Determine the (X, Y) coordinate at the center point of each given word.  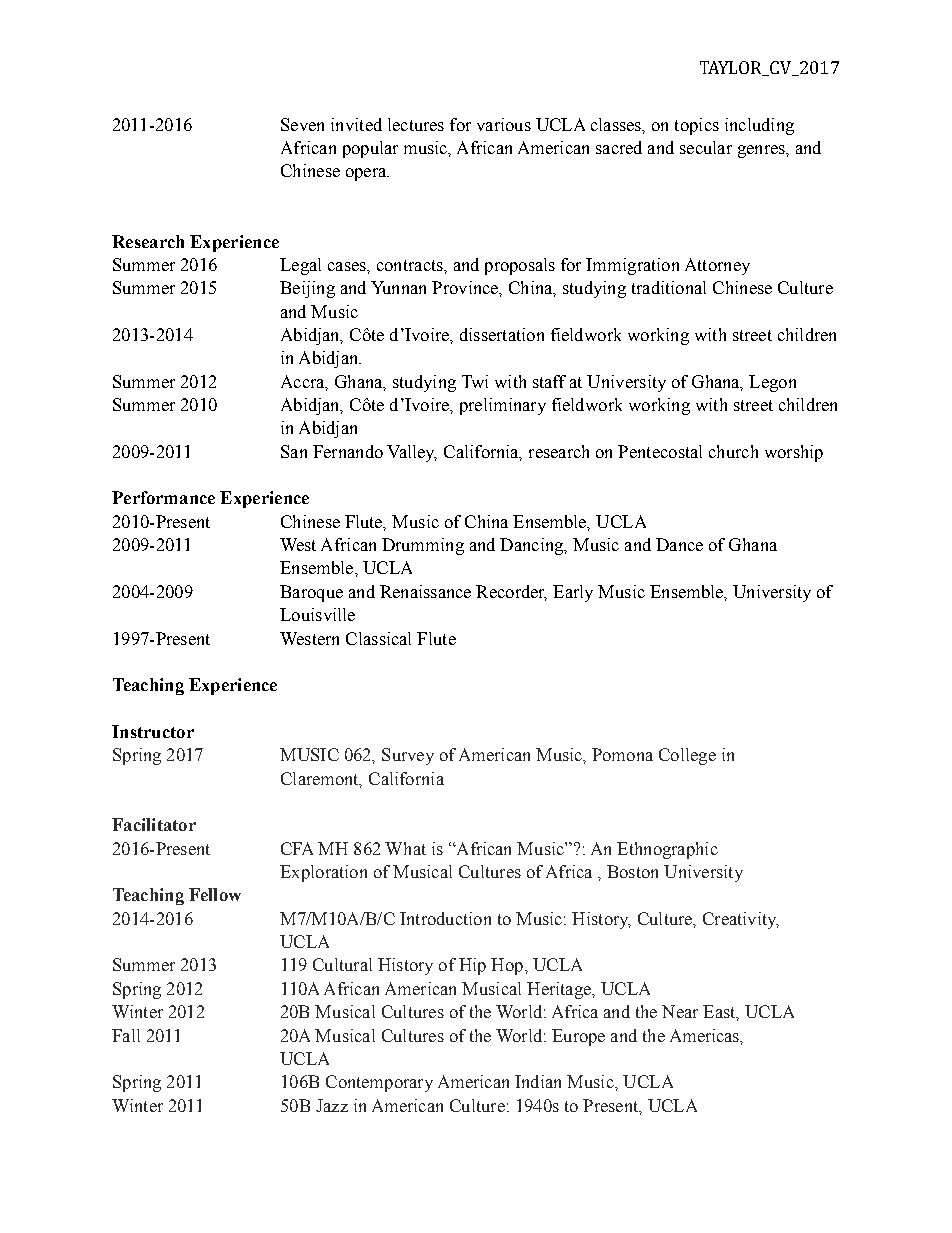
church (733, 451)
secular (706, 147)
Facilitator (154, 824)
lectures (416, 124)
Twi (475, 381)
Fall (126, 1035)
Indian (538, 1081)
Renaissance (425, 591)
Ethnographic (667, 850)
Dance (679, 544)
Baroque (311, 593)
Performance (163, 497)
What (405, 848)
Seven (302, 124)
